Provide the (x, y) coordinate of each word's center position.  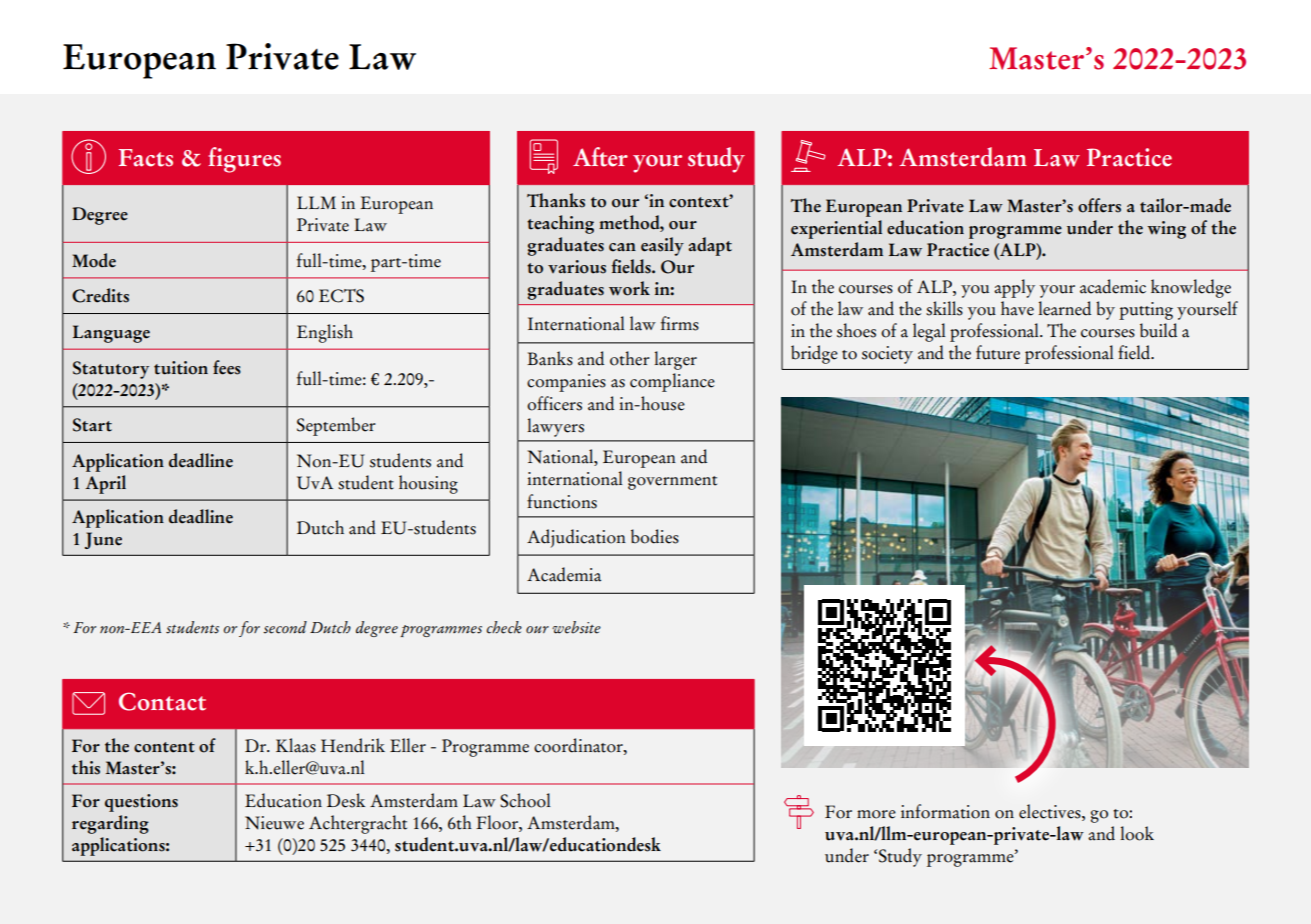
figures (244, 160)
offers (1099, 205)
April (105, 484)
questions (141, 803)
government (672, 483)
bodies (655, 536)
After (600, 157)
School (525, 800)
